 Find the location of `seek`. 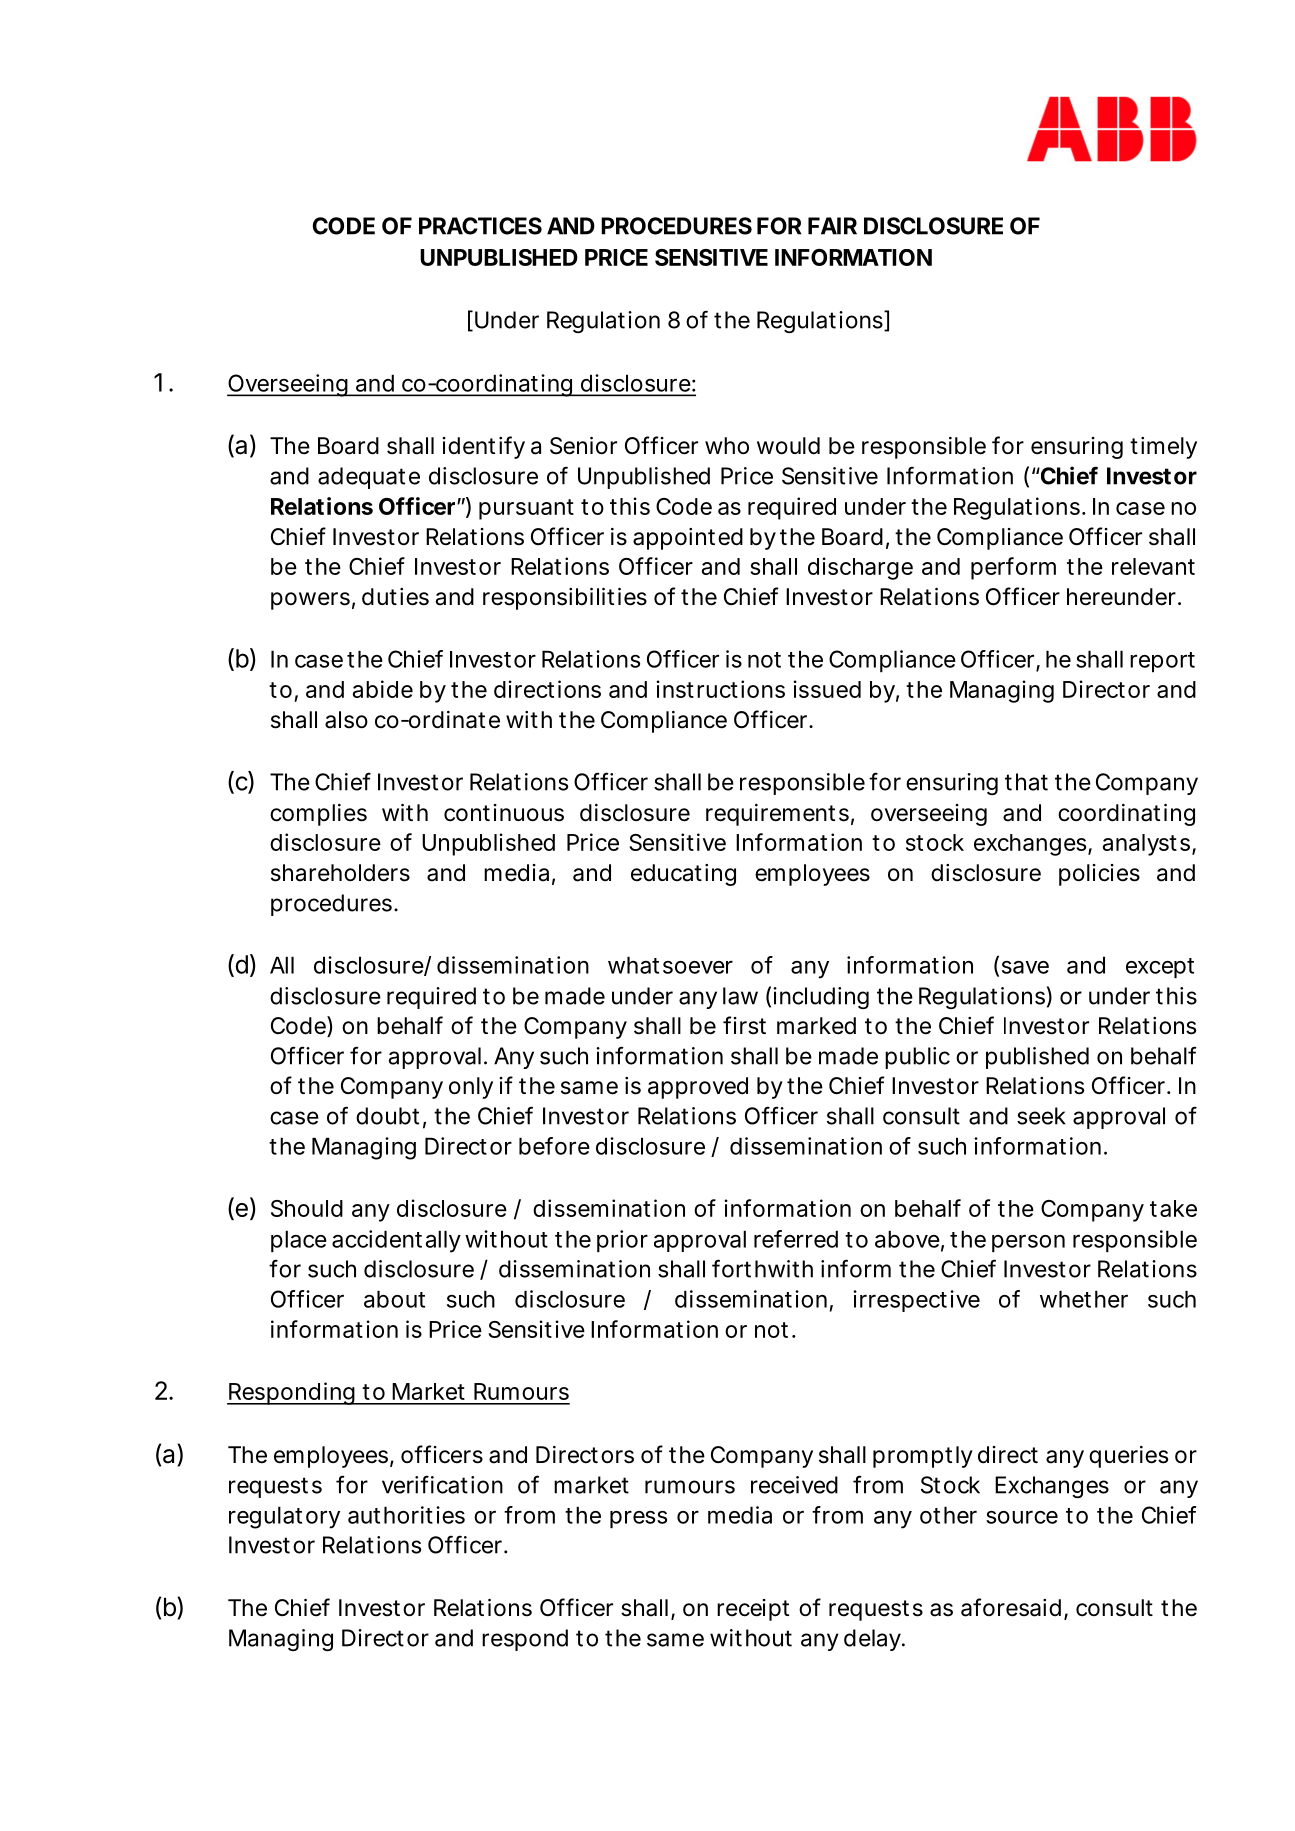

seek is located at coordinates (1041, 1116).
